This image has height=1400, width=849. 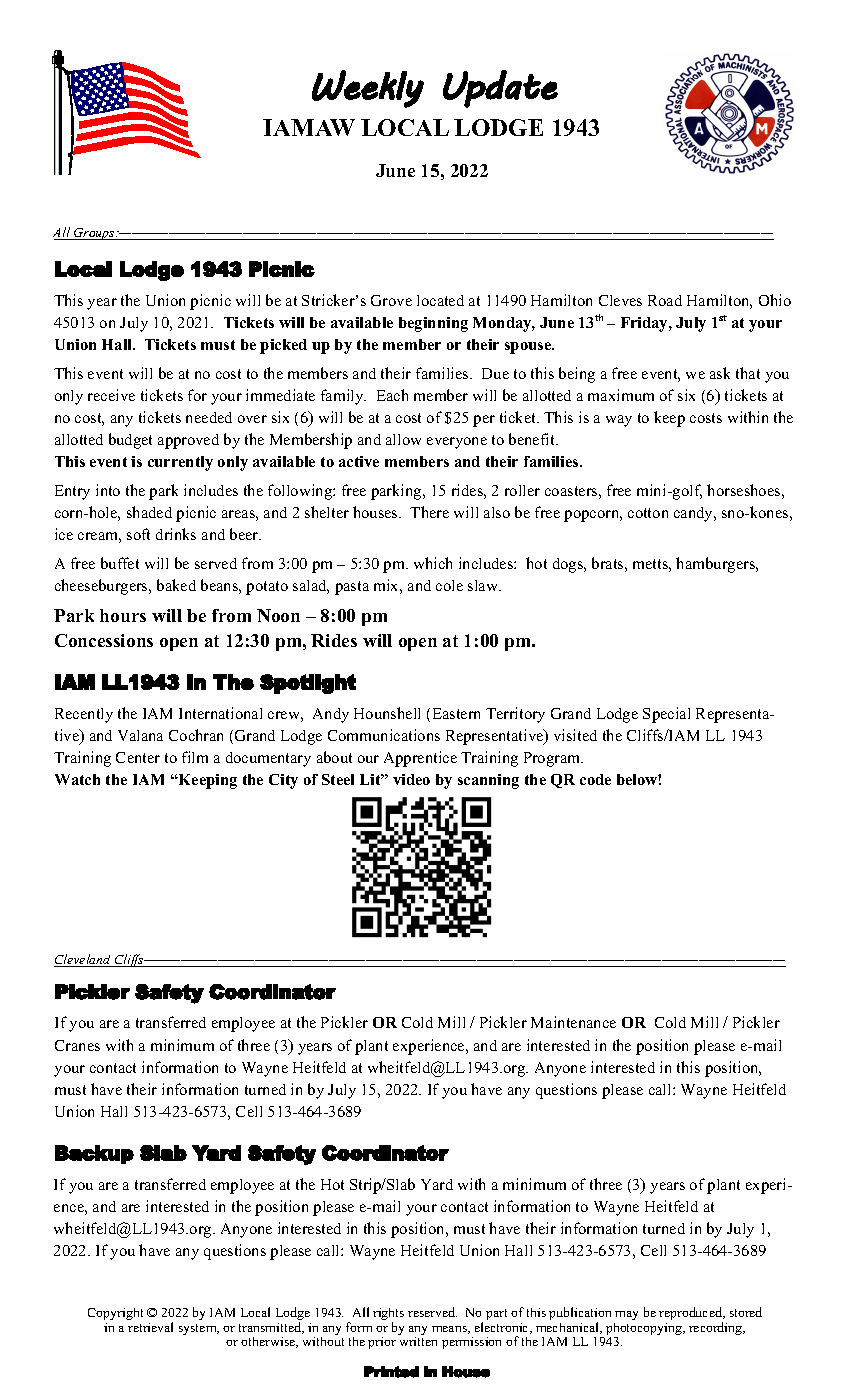 What do you see at coordinates (368, 89) in the image?
I see `Weekly` at bounding box center [368, 89].
